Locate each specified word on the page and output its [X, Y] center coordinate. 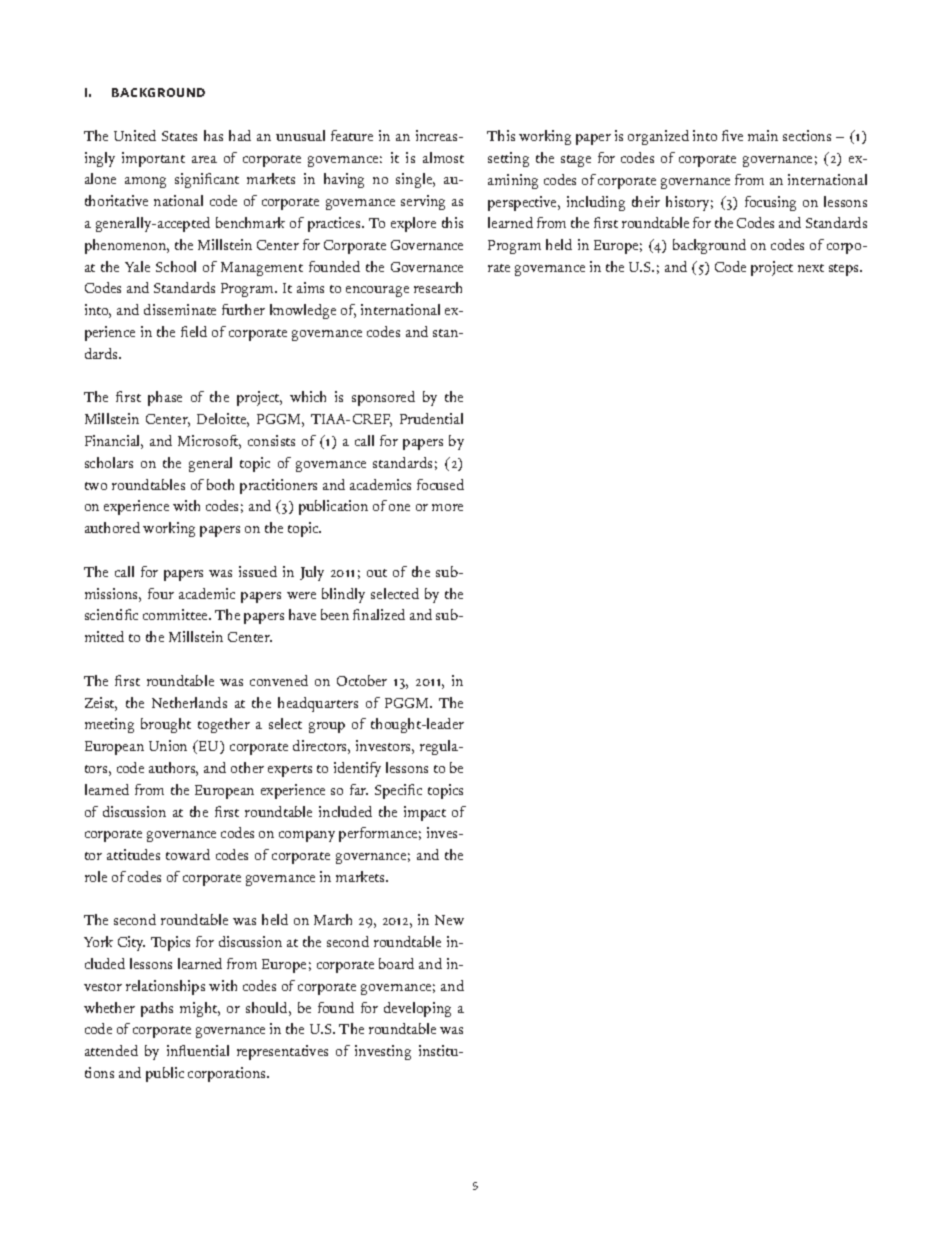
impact [425, 813]
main [763, 135]
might [200, 1009]
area [204, 159]
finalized [379, 614]
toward [188, 854]
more [447, 507]
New [449, 920]
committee [176, 614]
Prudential [431, 418]
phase [165, 398]
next [811, 268]
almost [443, 157]
